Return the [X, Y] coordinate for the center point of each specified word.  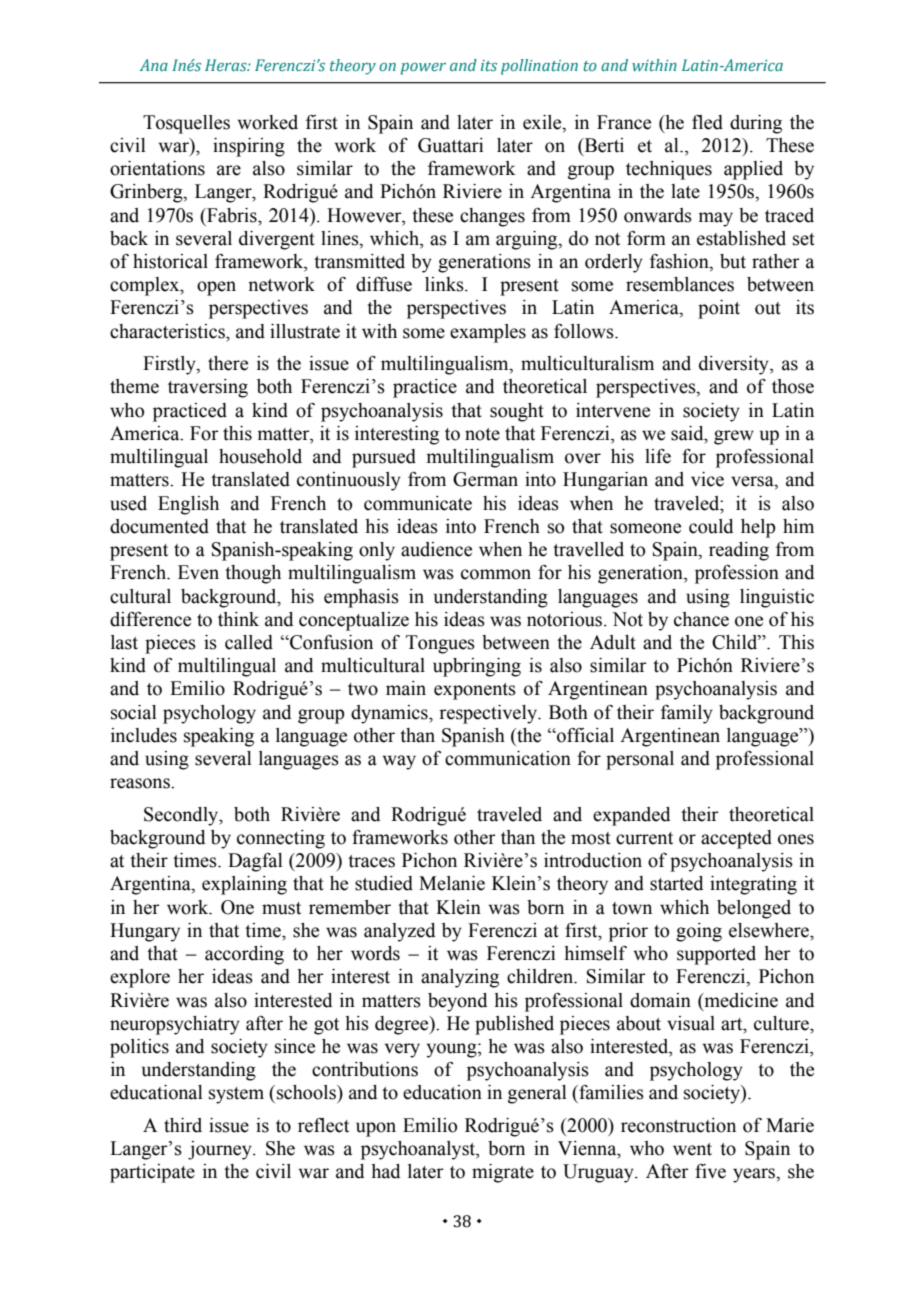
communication [508, 758]
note [482, 434]
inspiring [249, 147]
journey [221, 1150]
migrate [503, 1173]
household [260, 456]
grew [734, 437]
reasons [141, 783]
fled [707, 122]
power [423, 69]
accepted [736, 839]
